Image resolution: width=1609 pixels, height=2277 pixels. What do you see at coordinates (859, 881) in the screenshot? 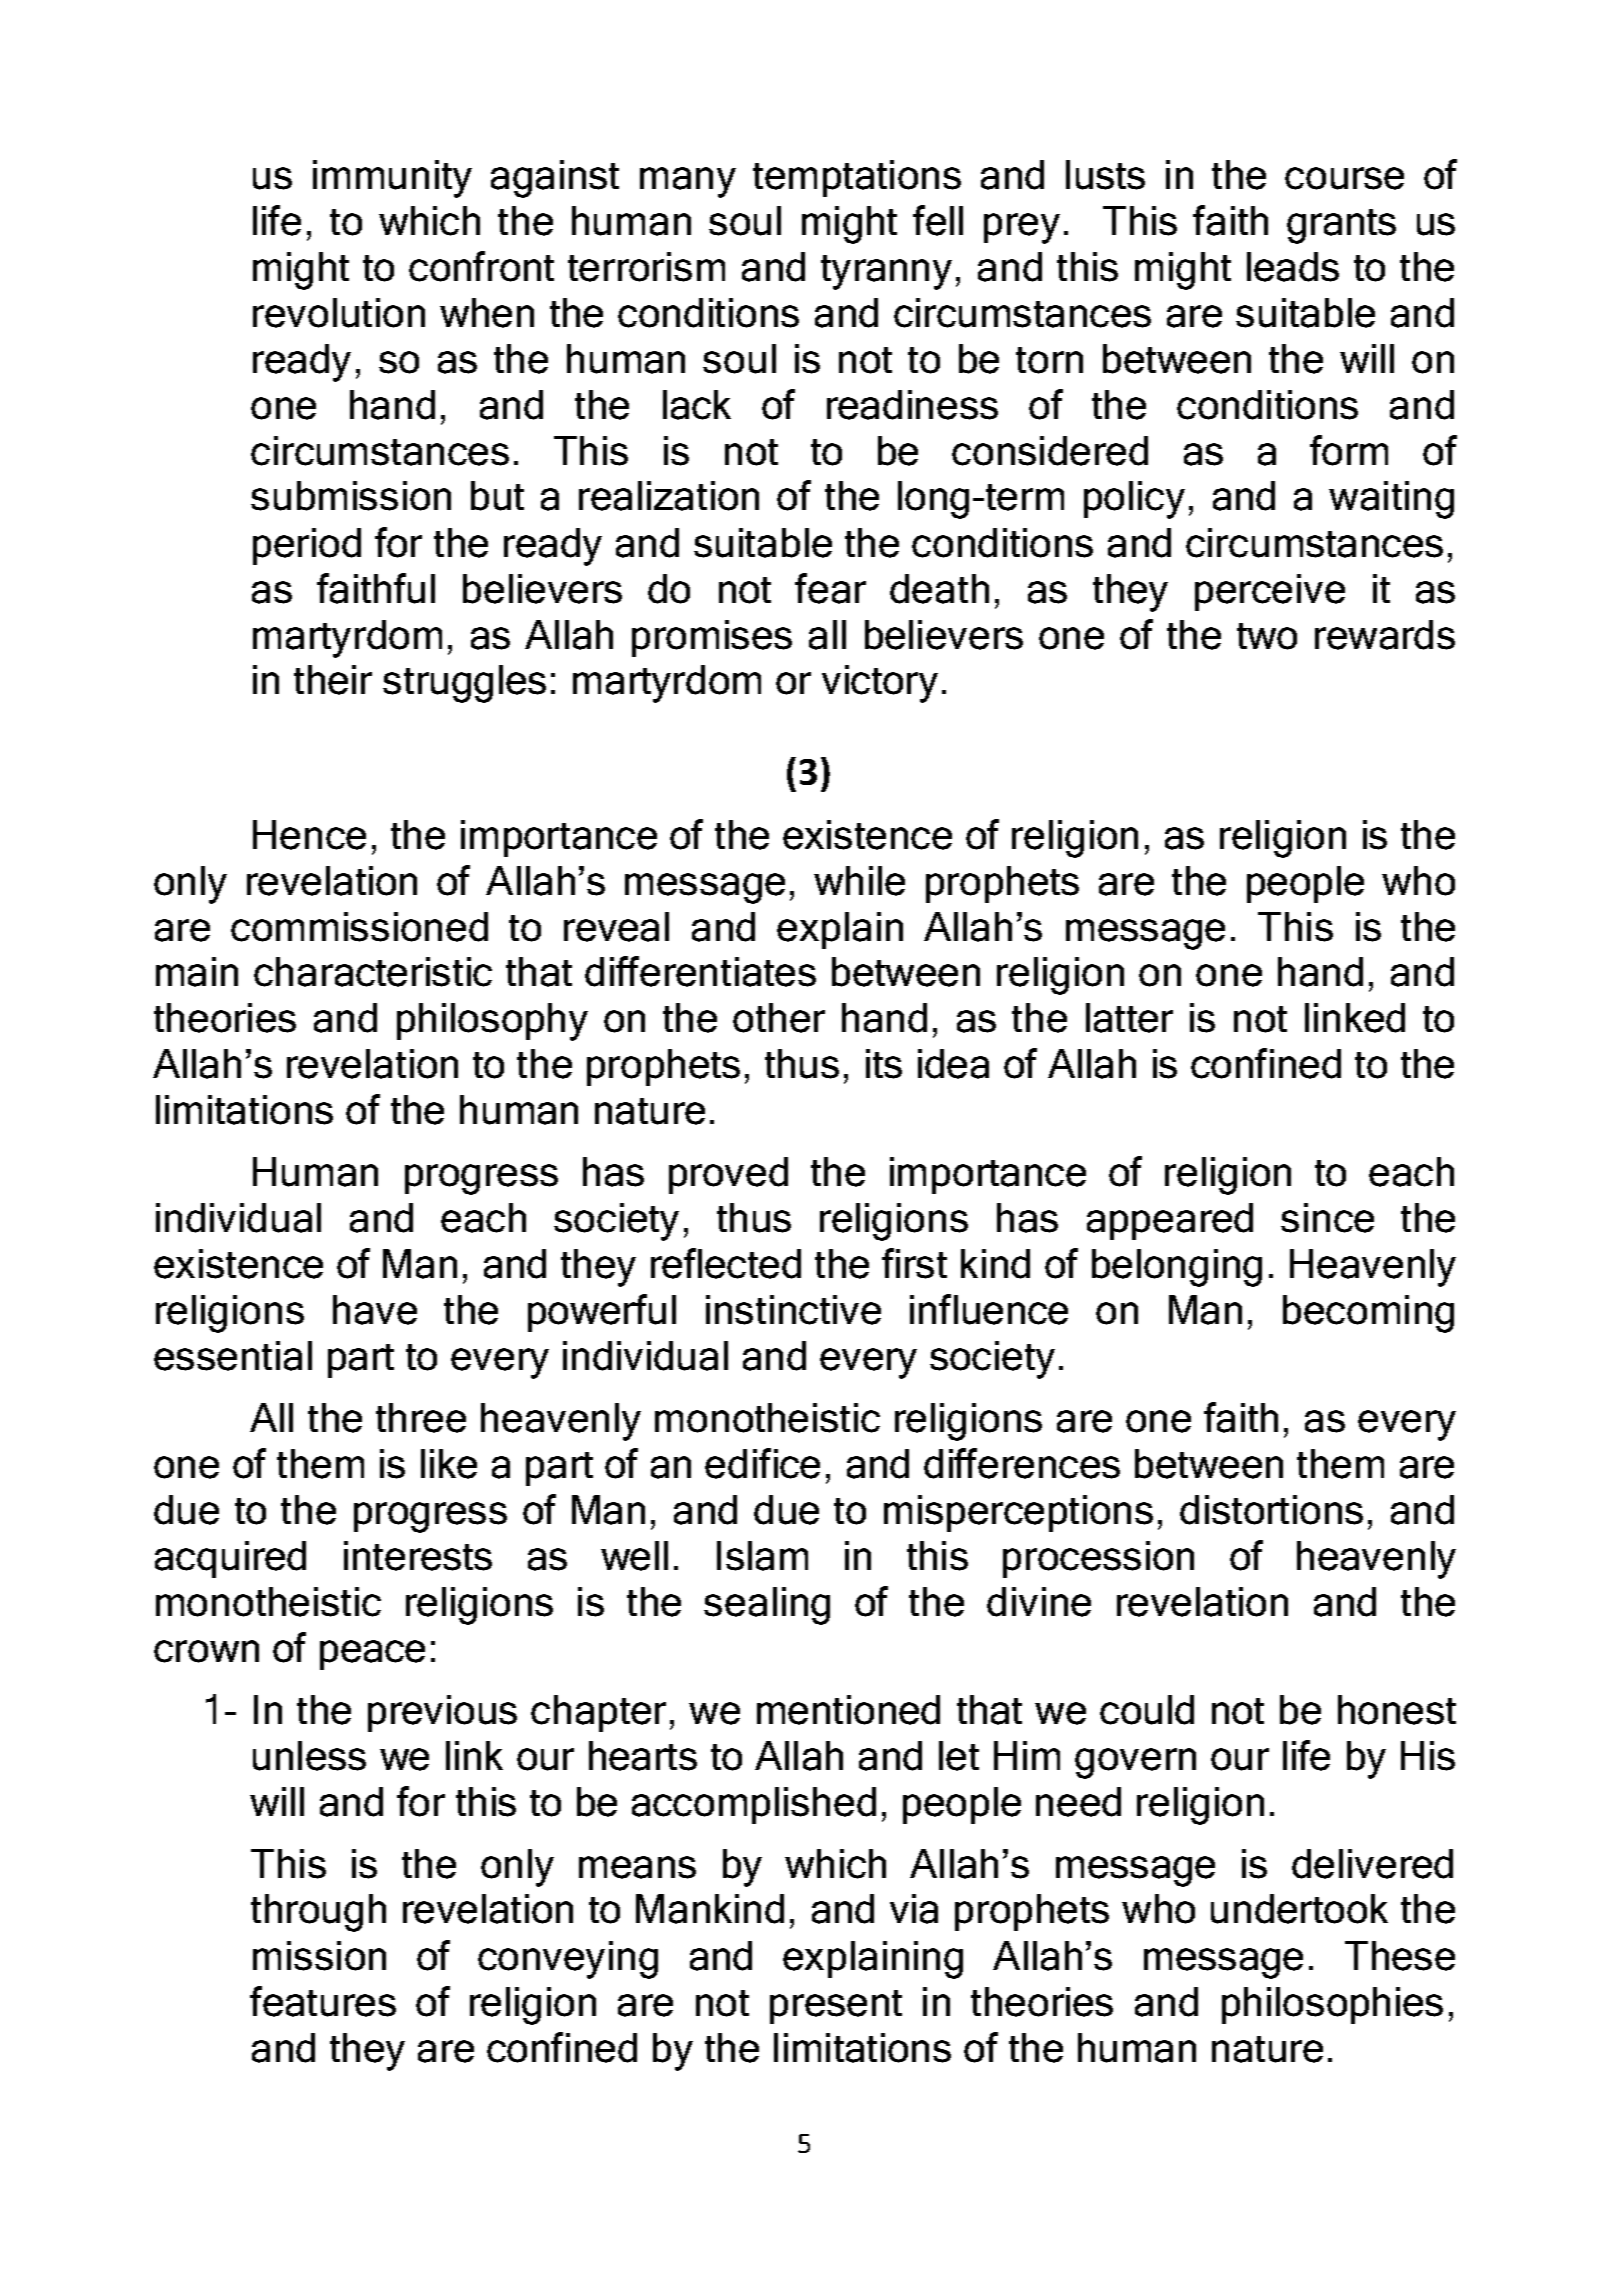
I see `while` at bounding box center [859, 881].
